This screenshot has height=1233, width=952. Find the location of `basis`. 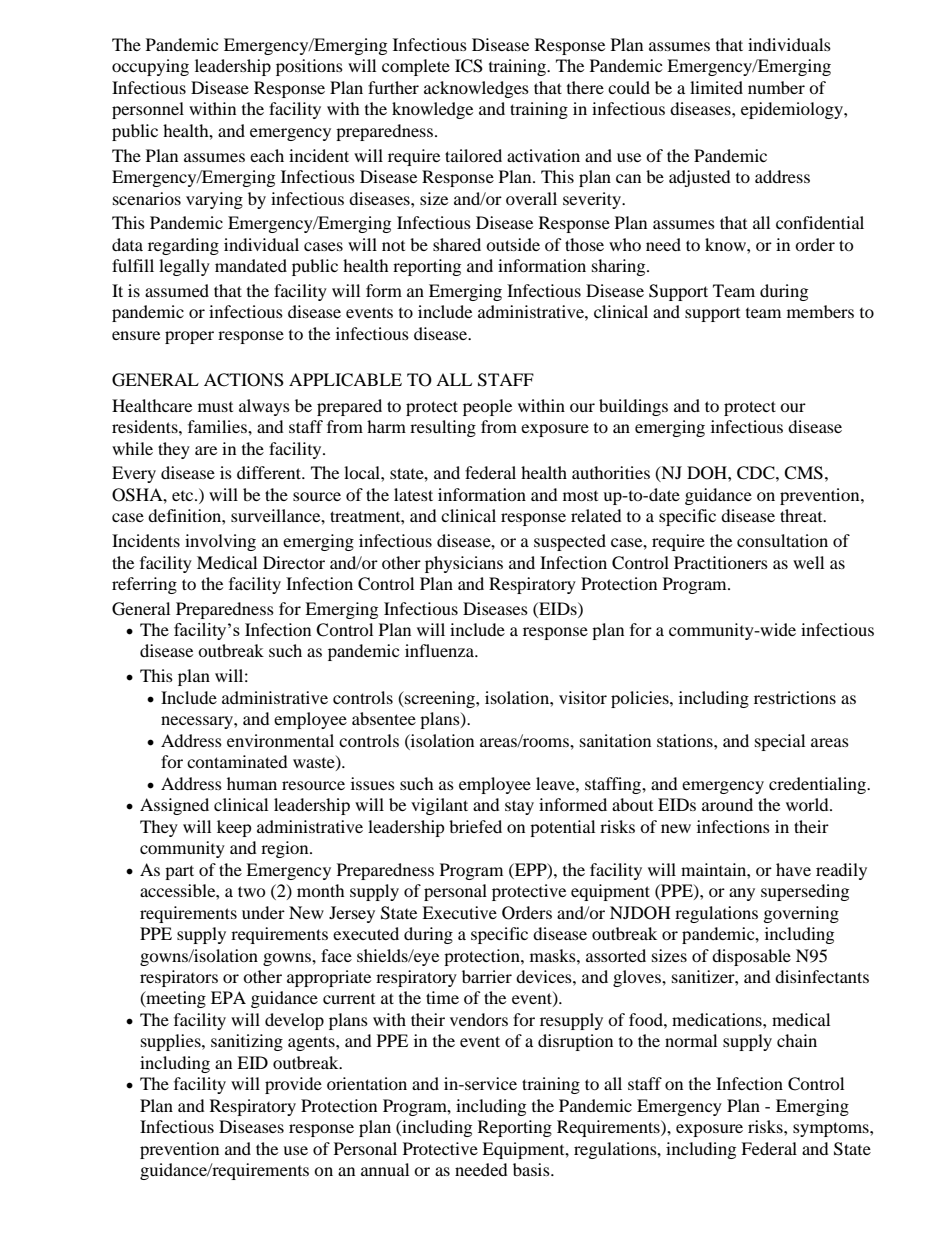

basis is located at coordinates (532, 1169).
